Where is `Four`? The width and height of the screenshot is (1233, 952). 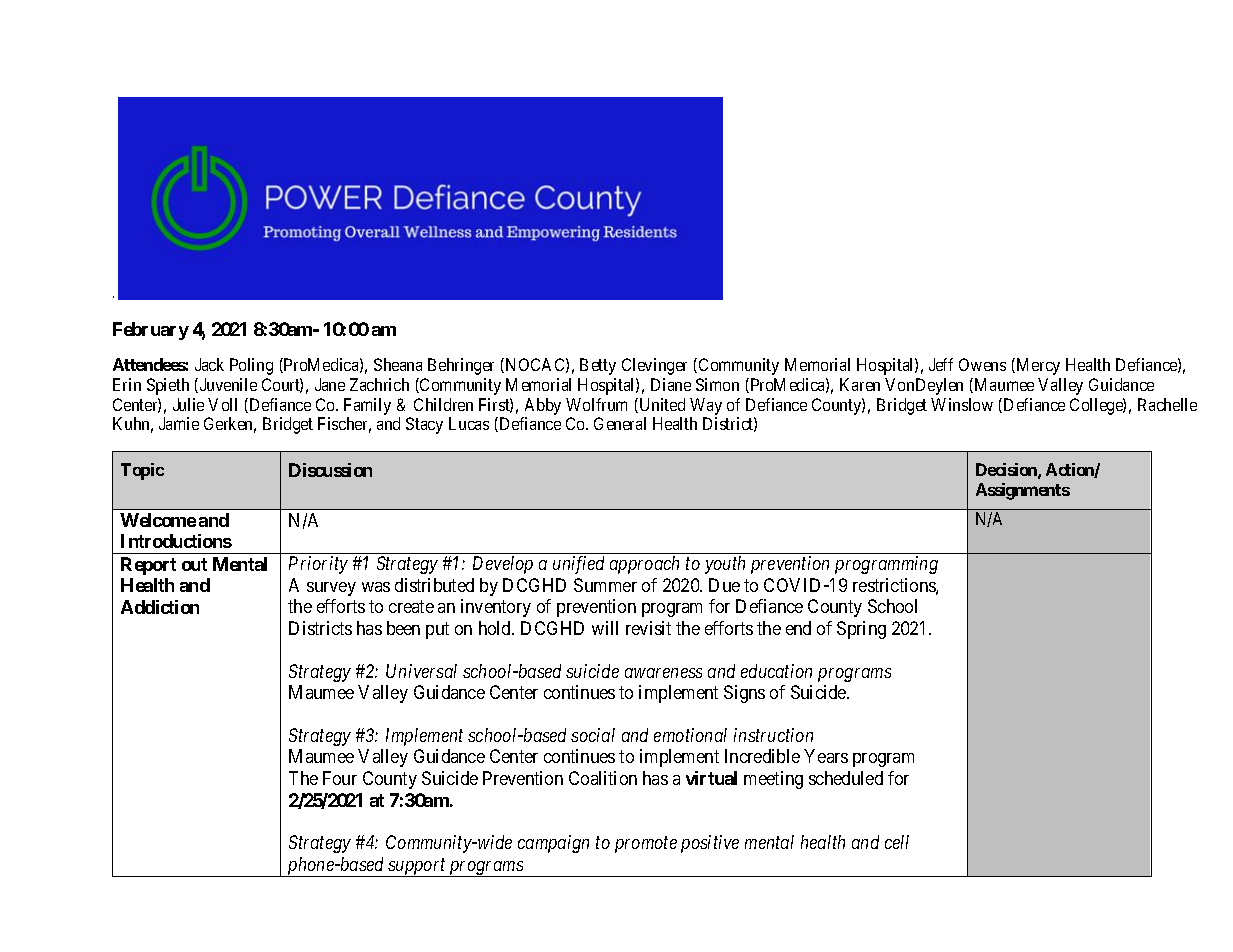 Four is located at coordinates (340, 778).
